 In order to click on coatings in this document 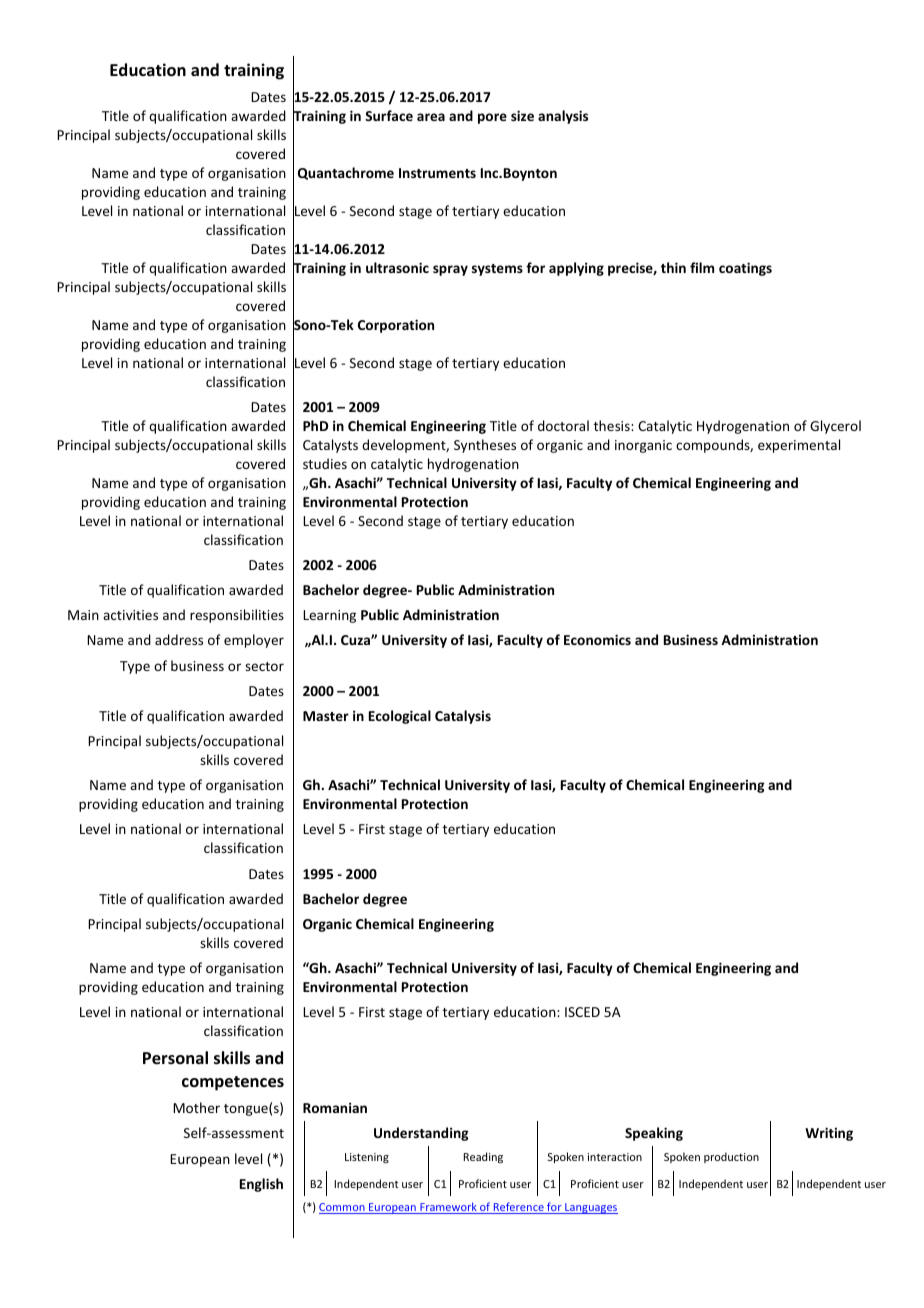, I will do `click(745, 269)`.
